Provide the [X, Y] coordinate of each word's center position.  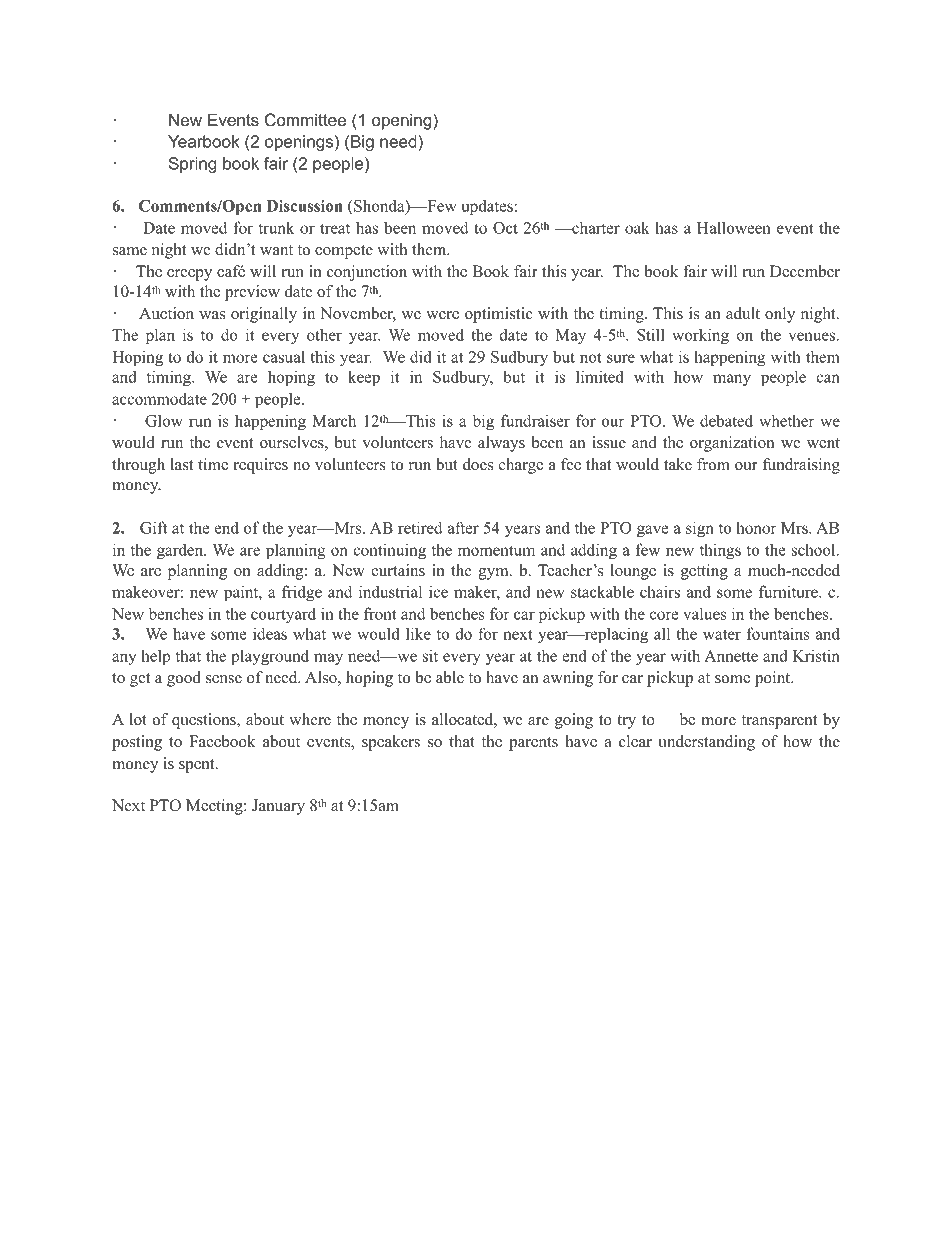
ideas [270, 633]
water [722, 634]
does [478, 464]
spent [198, 766]
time [213, 464]
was [212, 315]
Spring [193, 165]
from [713, 464]
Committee [305, 120]
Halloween [734, 227]
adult [743, 313]
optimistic [499, 315]
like [418, 633]
